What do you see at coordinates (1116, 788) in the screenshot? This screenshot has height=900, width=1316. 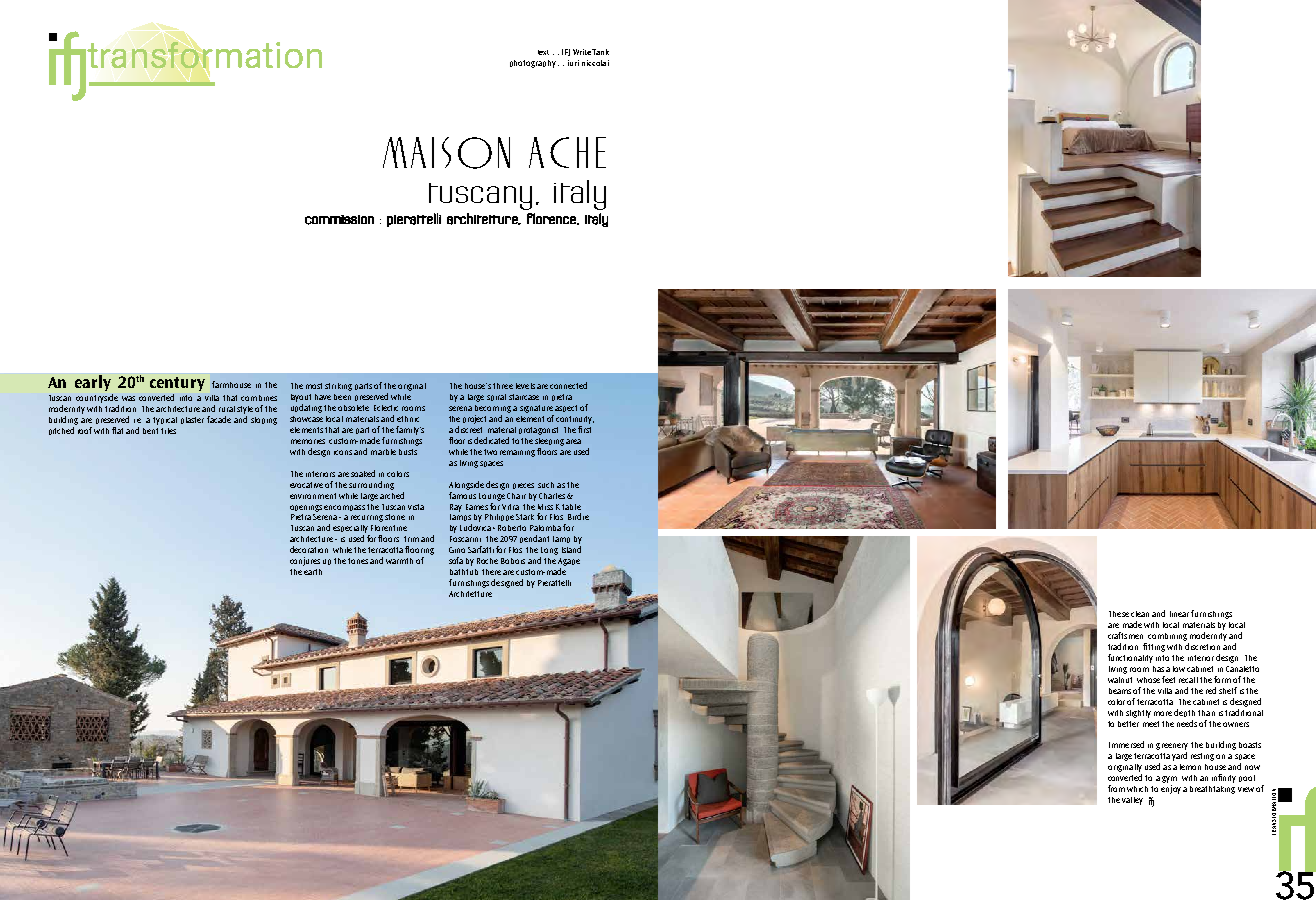 I see `from` at bounding box center [1116, 788].
